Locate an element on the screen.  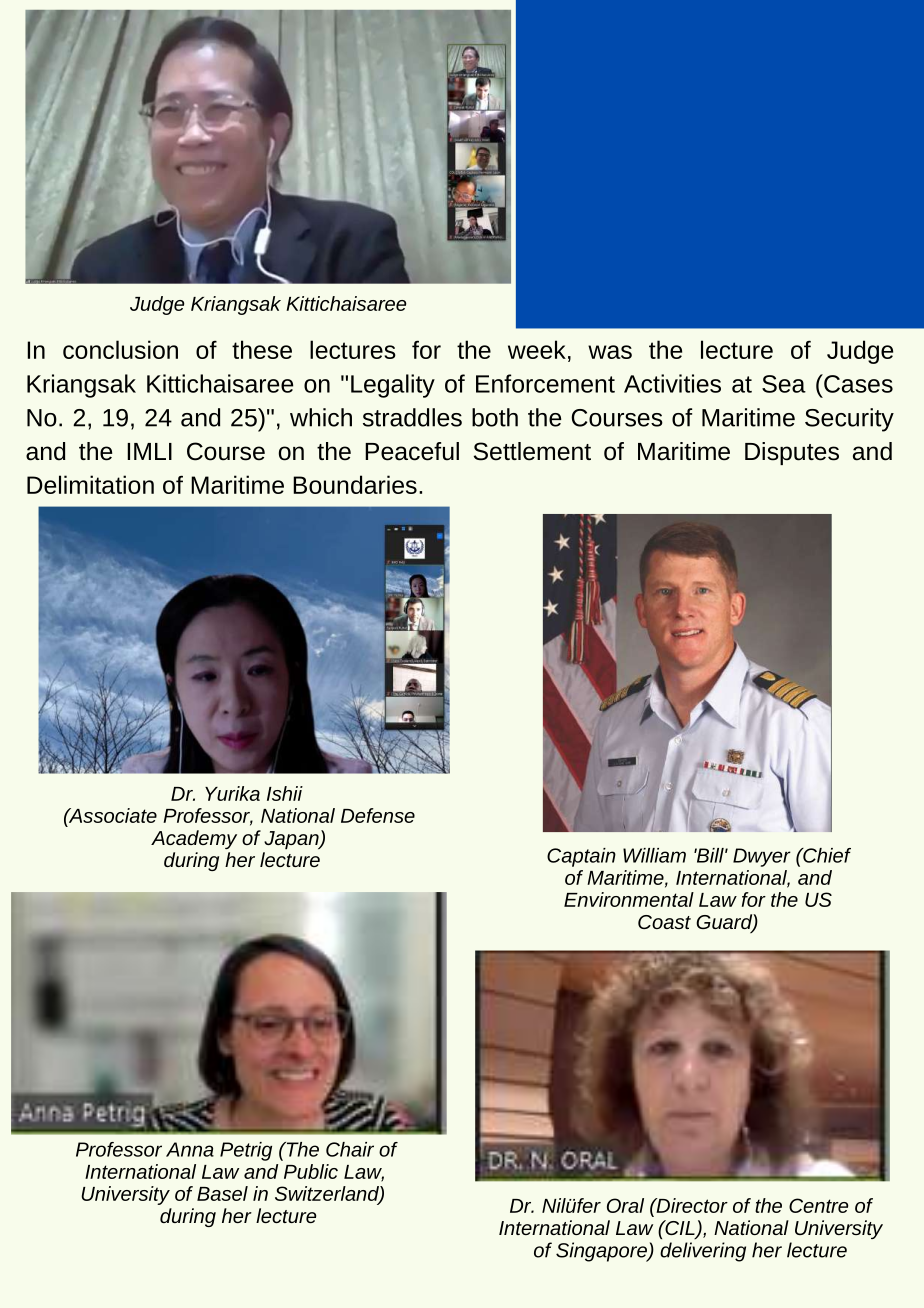
Anna is located at coordinates (190, 1149).
